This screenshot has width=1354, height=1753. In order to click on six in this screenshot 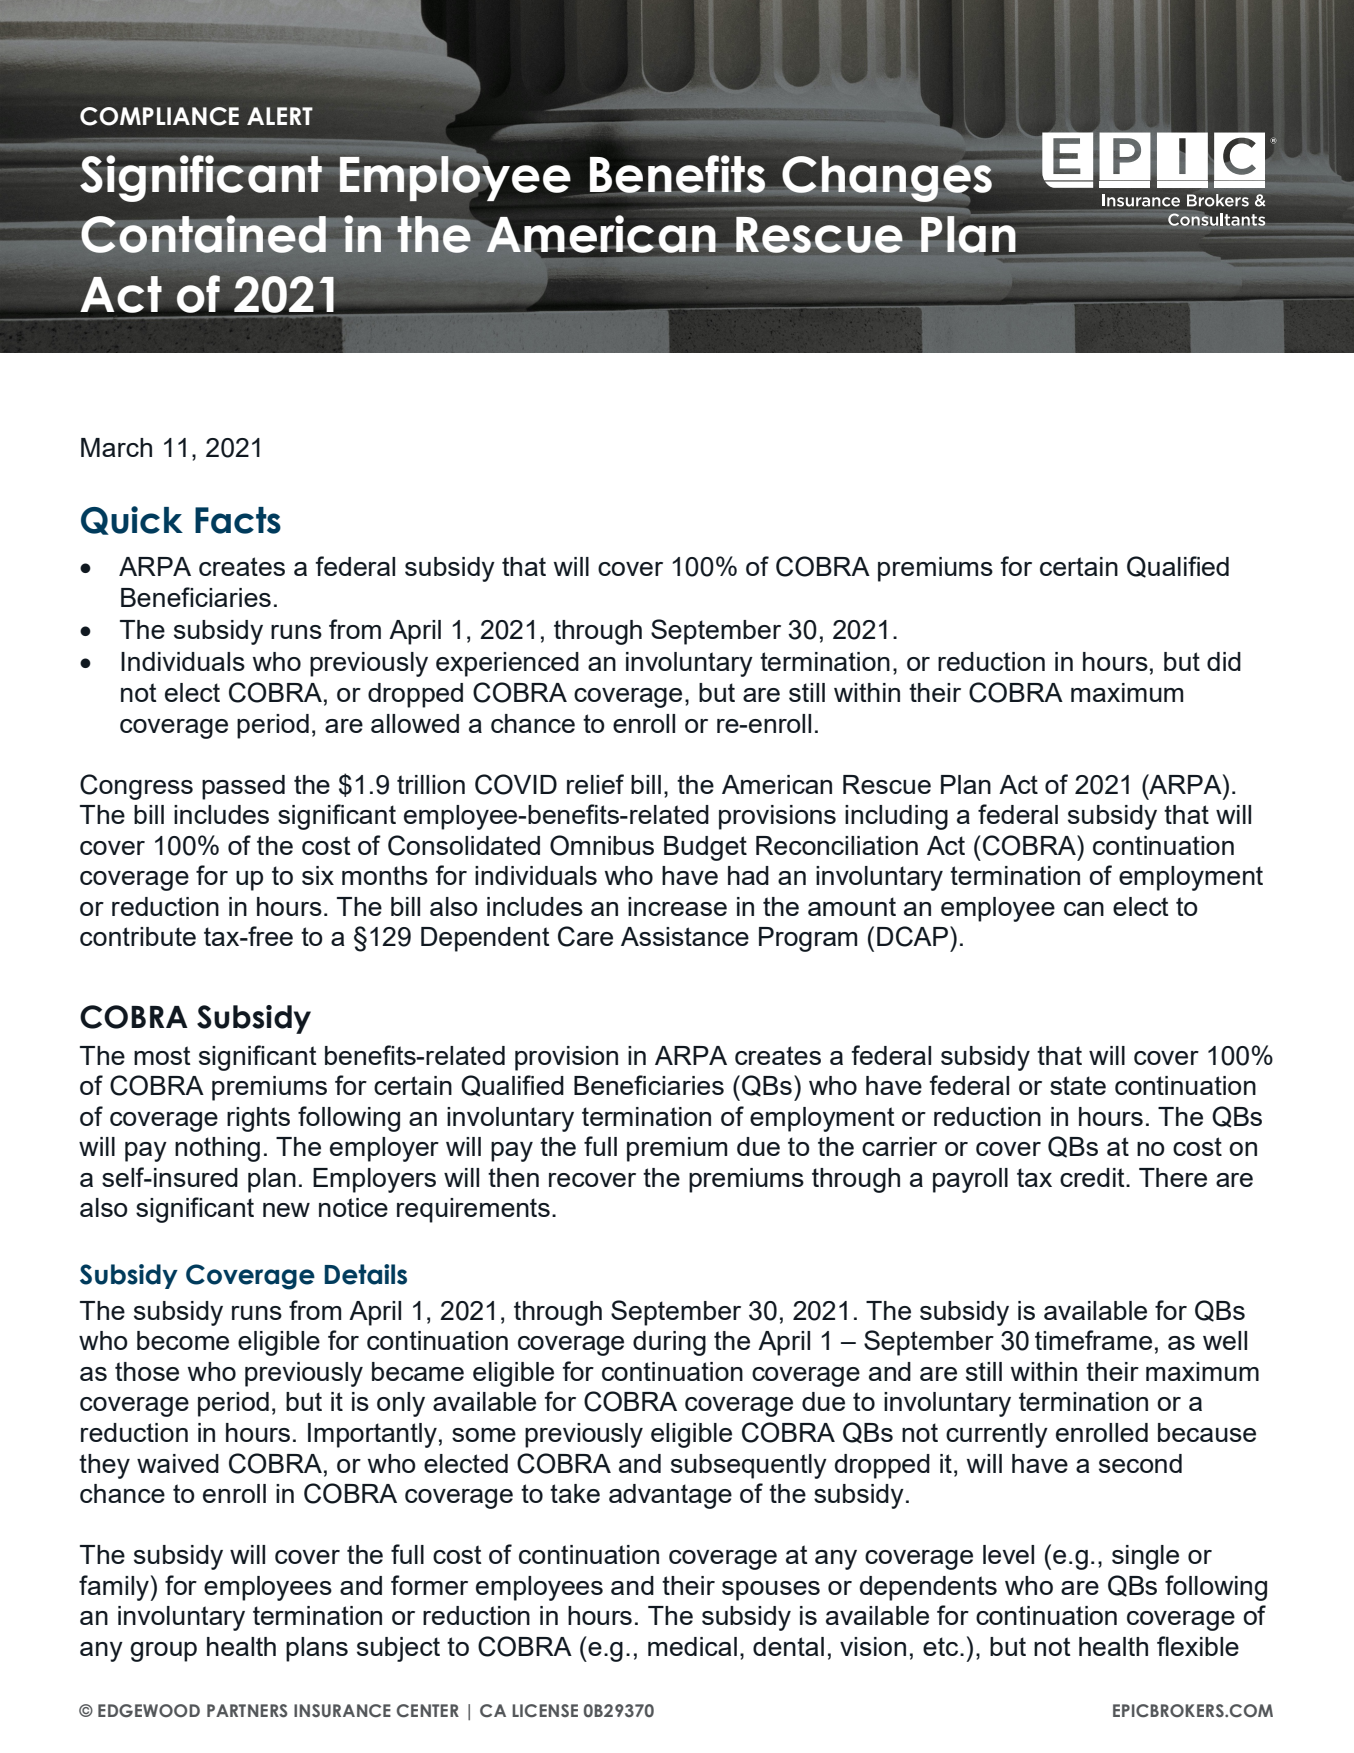, I will do `click(318, 875)`.
